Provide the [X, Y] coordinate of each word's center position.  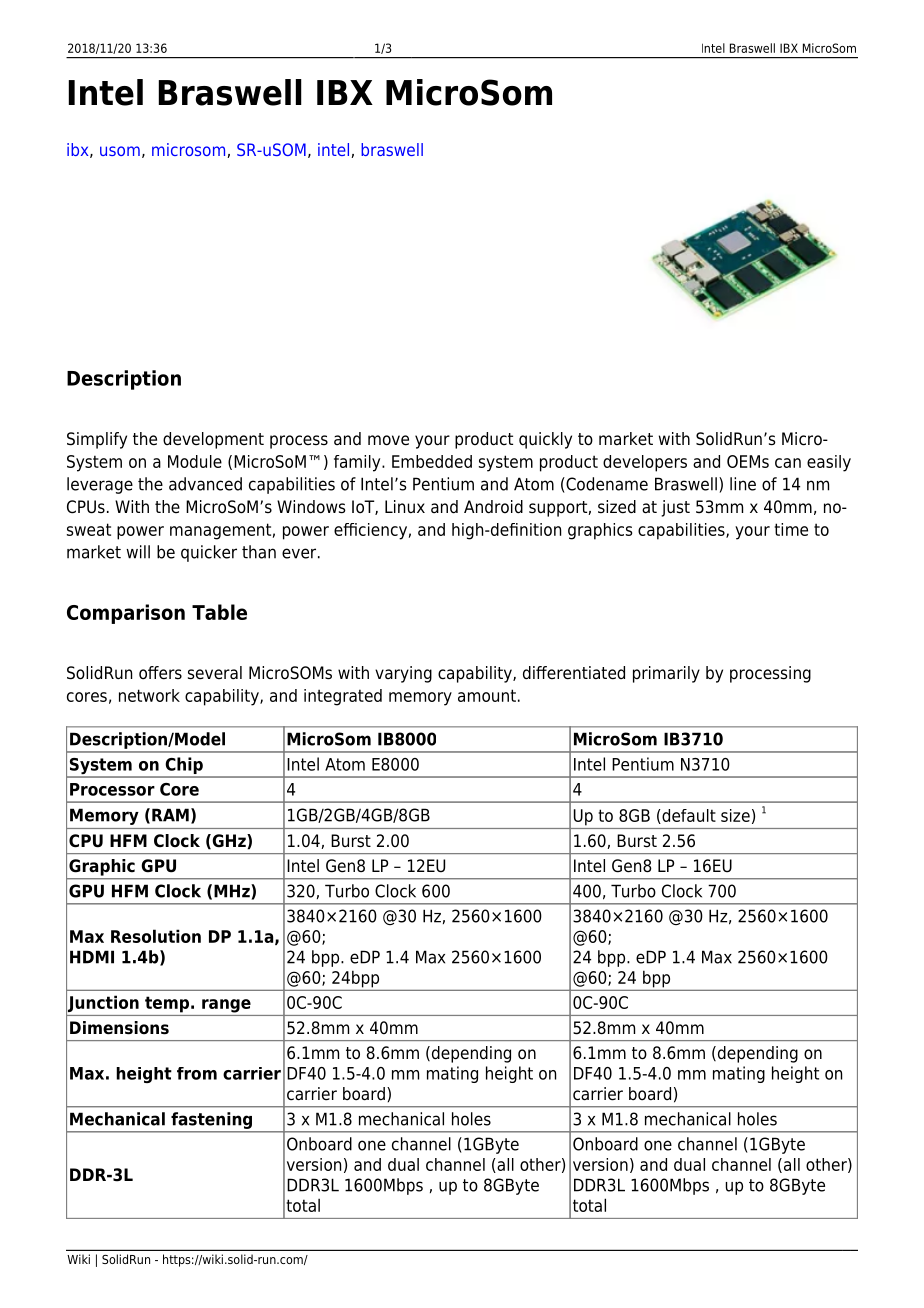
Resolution [156, 936]
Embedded [432, 461]
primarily [666, 674]
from [197, 1073]
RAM [170, 815]
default [688, 816]
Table [219, 612]
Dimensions [119, 1028]
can [788, 463]
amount [487, 695]
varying [403, 674]
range [226, 1006]
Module [195, 461]
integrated [343, 697]
